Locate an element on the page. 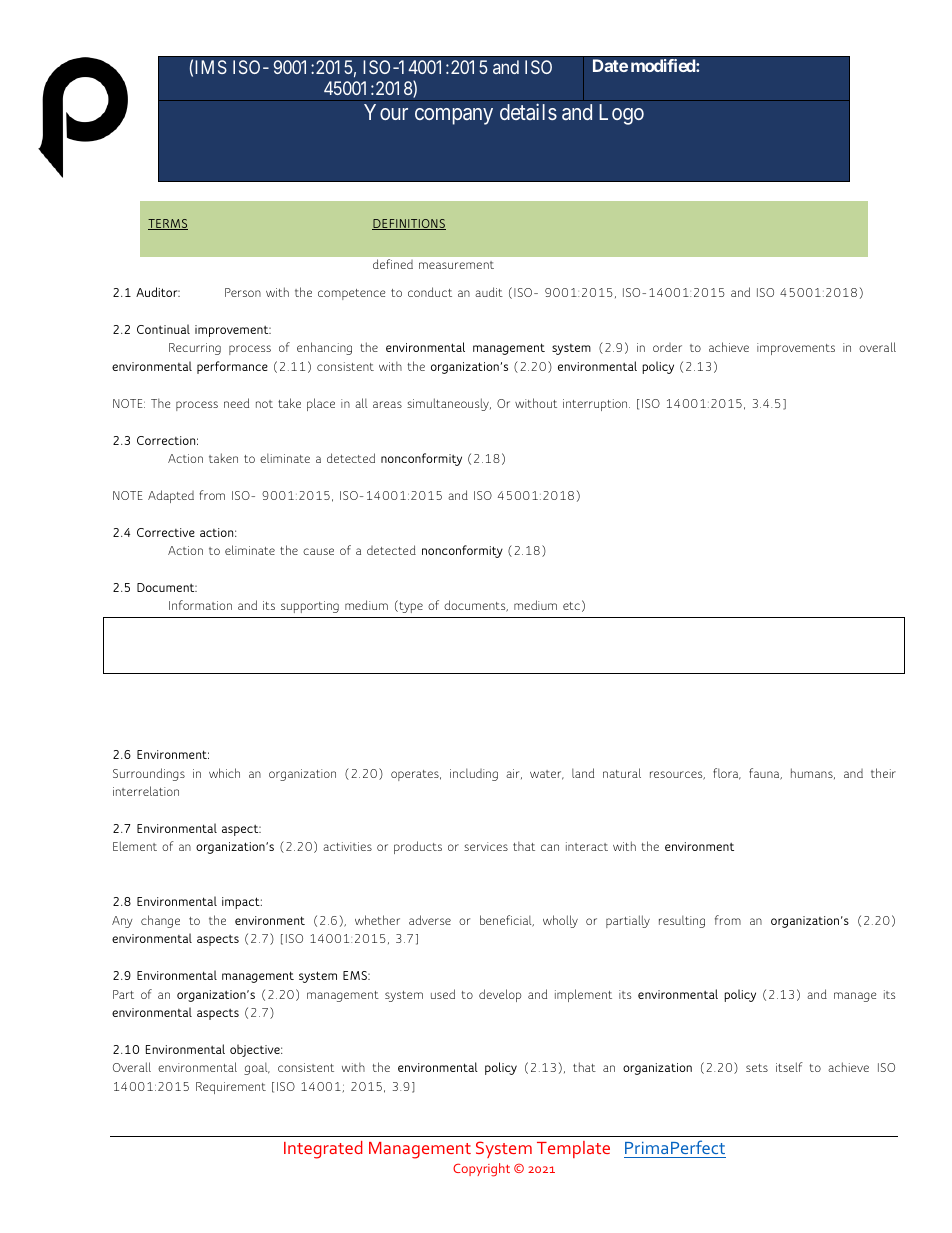 This image has width=952, height=1233. order is located at coordinates (667, 347).
